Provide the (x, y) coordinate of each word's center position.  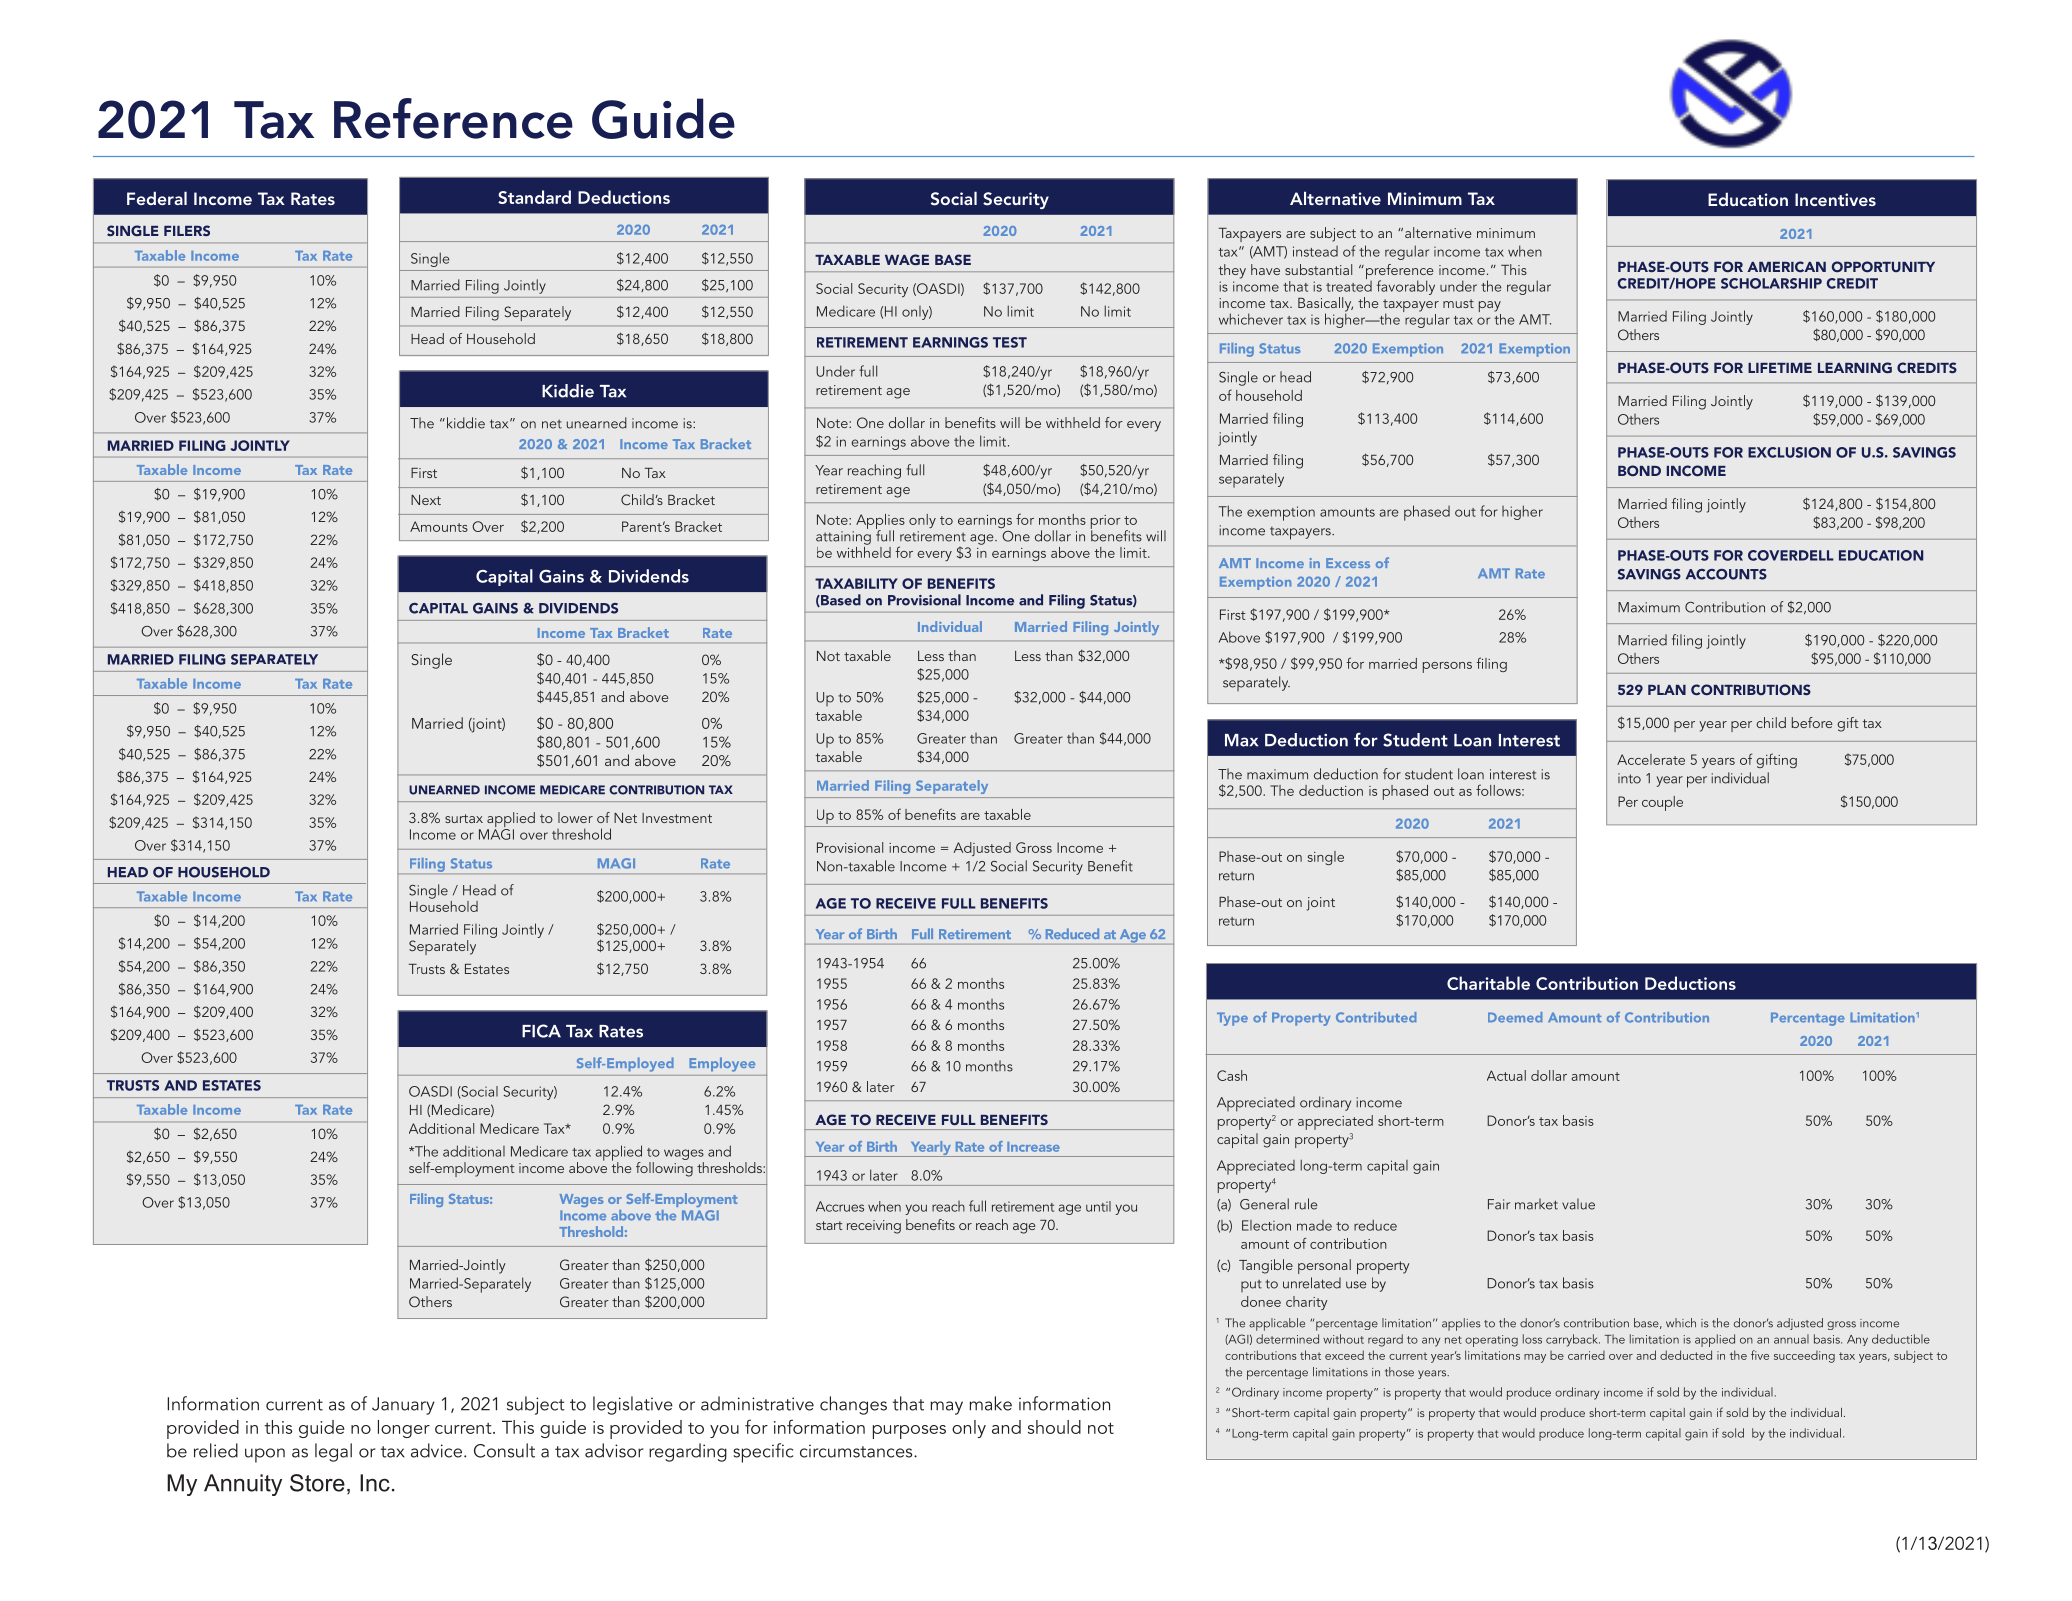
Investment (677, 818)
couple (1662, 803)
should (1054, 1427)
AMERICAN (1786, 266)
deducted (1686, 1355)
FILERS (187, 230)
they (1232, 271)
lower (575, 817)
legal (333, 1452)
